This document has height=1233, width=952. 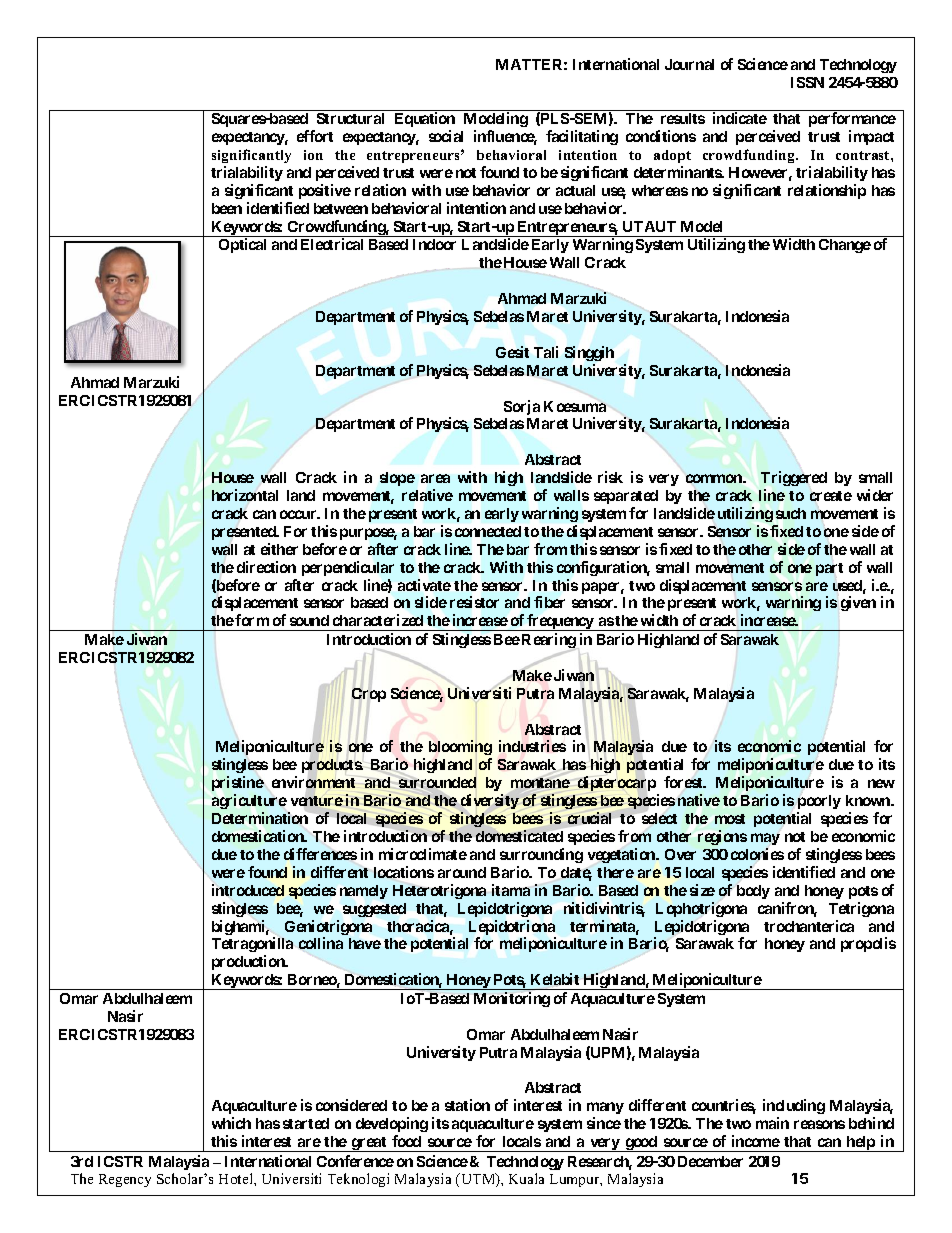 What do you see at coordinates (315, 136) in the document?
I see `effort` at bounding box center [315, 136].
